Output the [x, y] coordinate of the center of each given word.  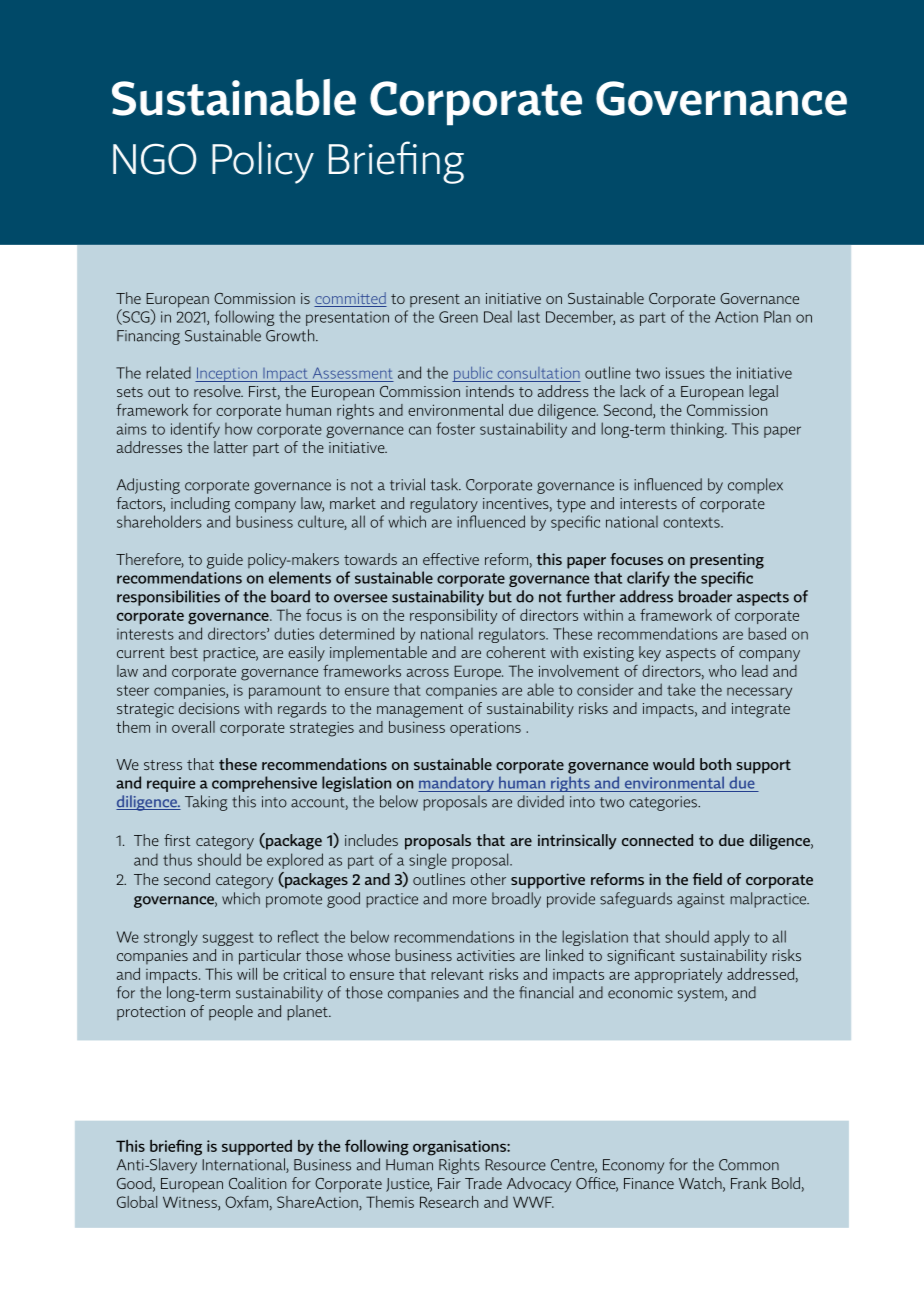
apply [732, 938]
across [428, 673]
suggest [228, 939]
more [470, 900]
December [580, 317]
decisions [209, 708]
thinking [698, 430]
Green [458, 317]
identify [195, 430]
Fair [449, 1183]
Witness [191, 1203]
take [681, 689]
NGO [155, 159]
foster [455, 428]
